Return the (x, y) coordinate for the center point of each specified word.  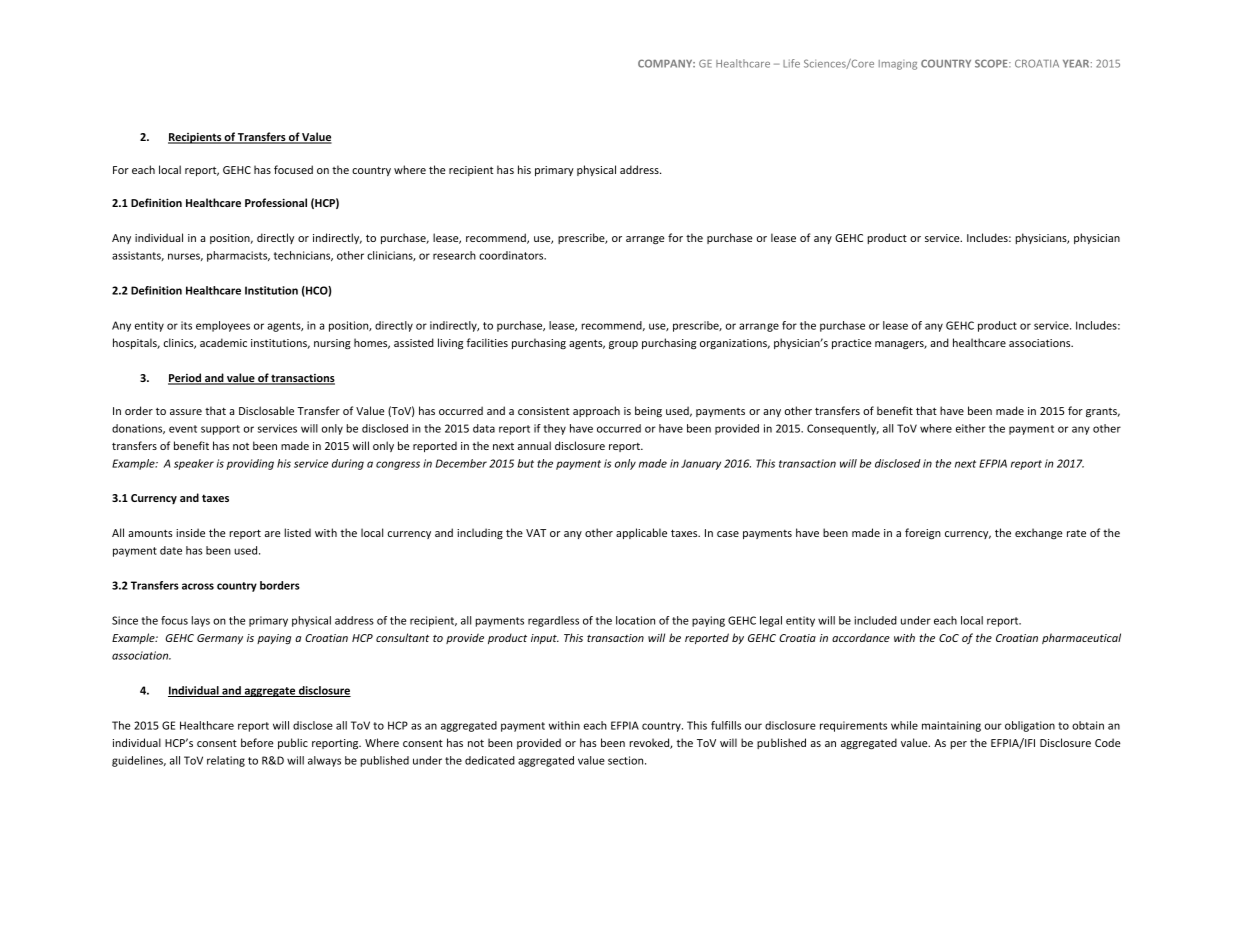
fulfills (726, 725)
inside (190, 532)
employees (223, 326)
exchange (1039, 534)
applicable (641, 533)
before (257, 742)
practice (852, 344)
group (623, 345)
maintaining (951, 726)
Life (791, 63)
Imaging (898, 65)
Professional (276, 202)
